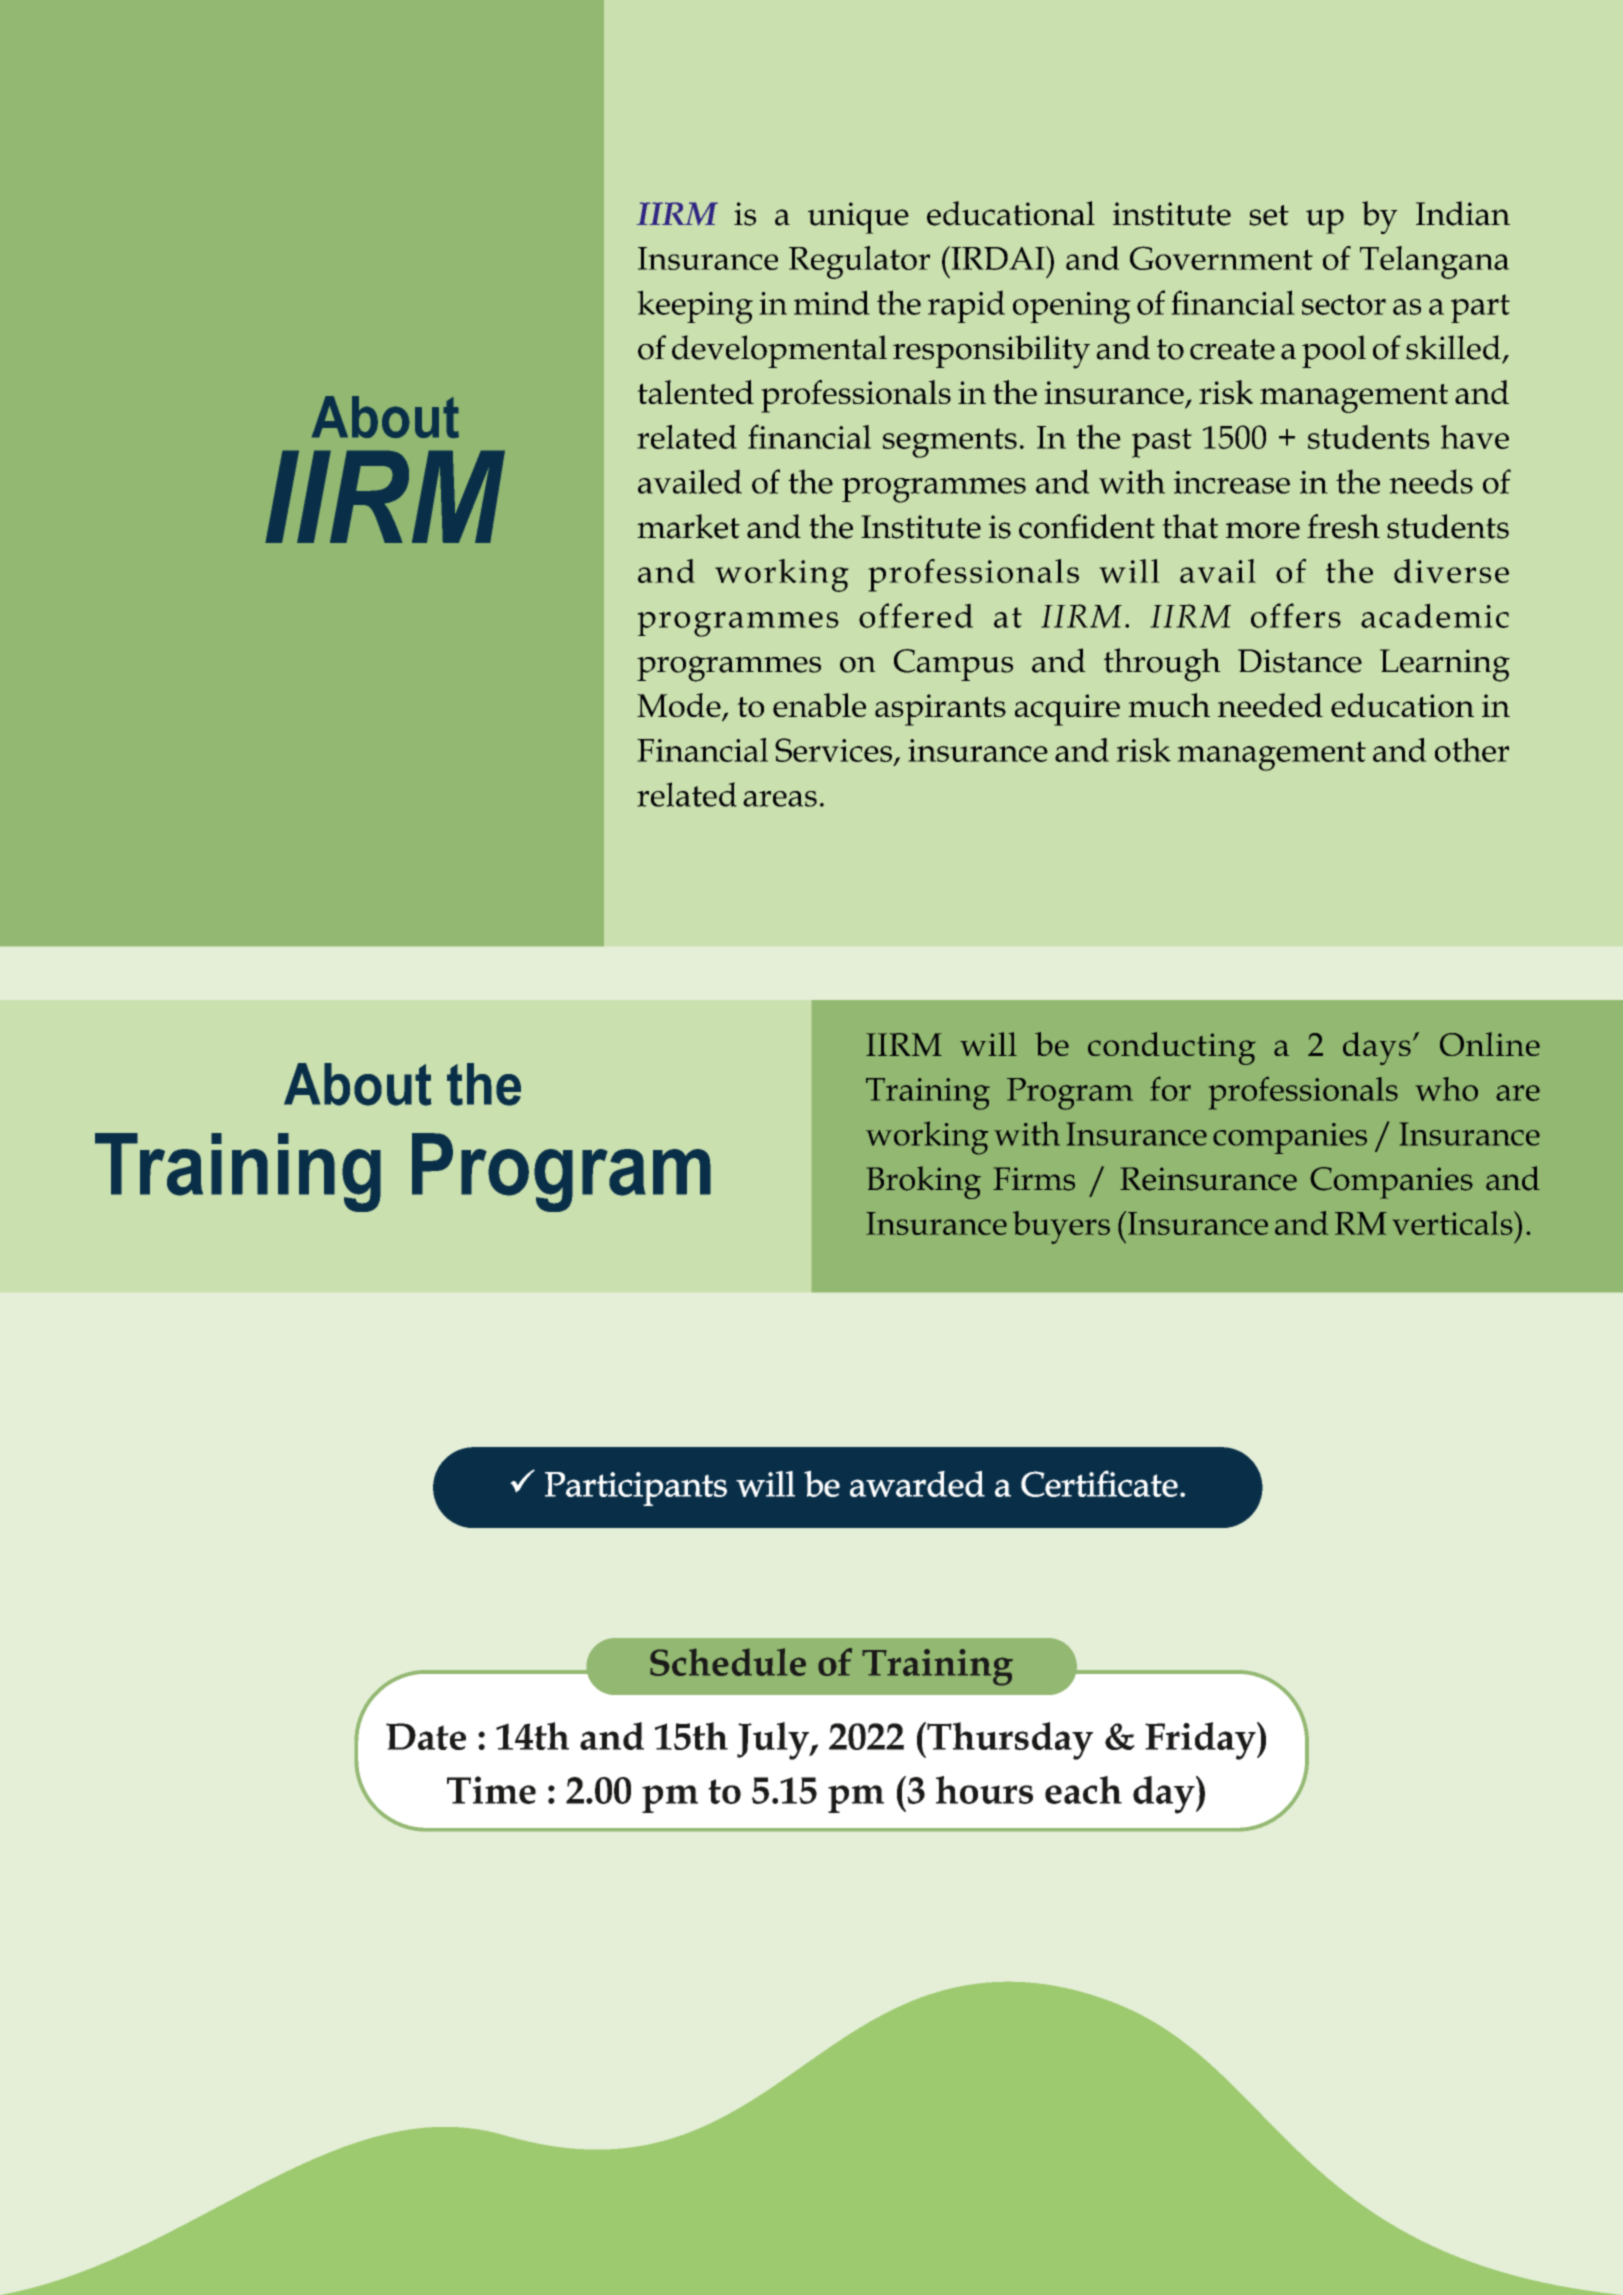  I want to click on buyers, so click(1061, 1227).
